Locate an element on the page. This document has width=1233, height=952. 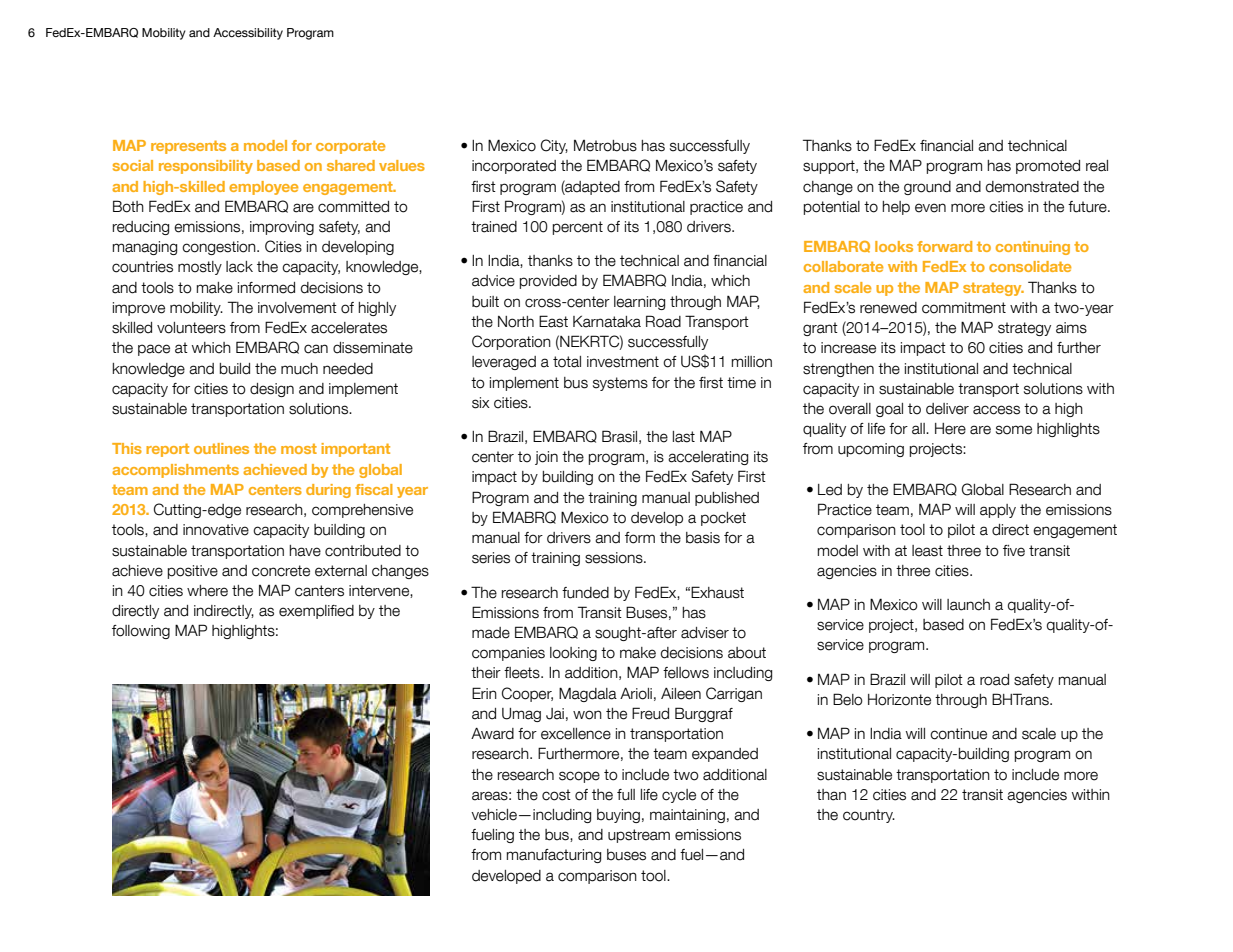
outlines is located at coordinates (221, 448).
